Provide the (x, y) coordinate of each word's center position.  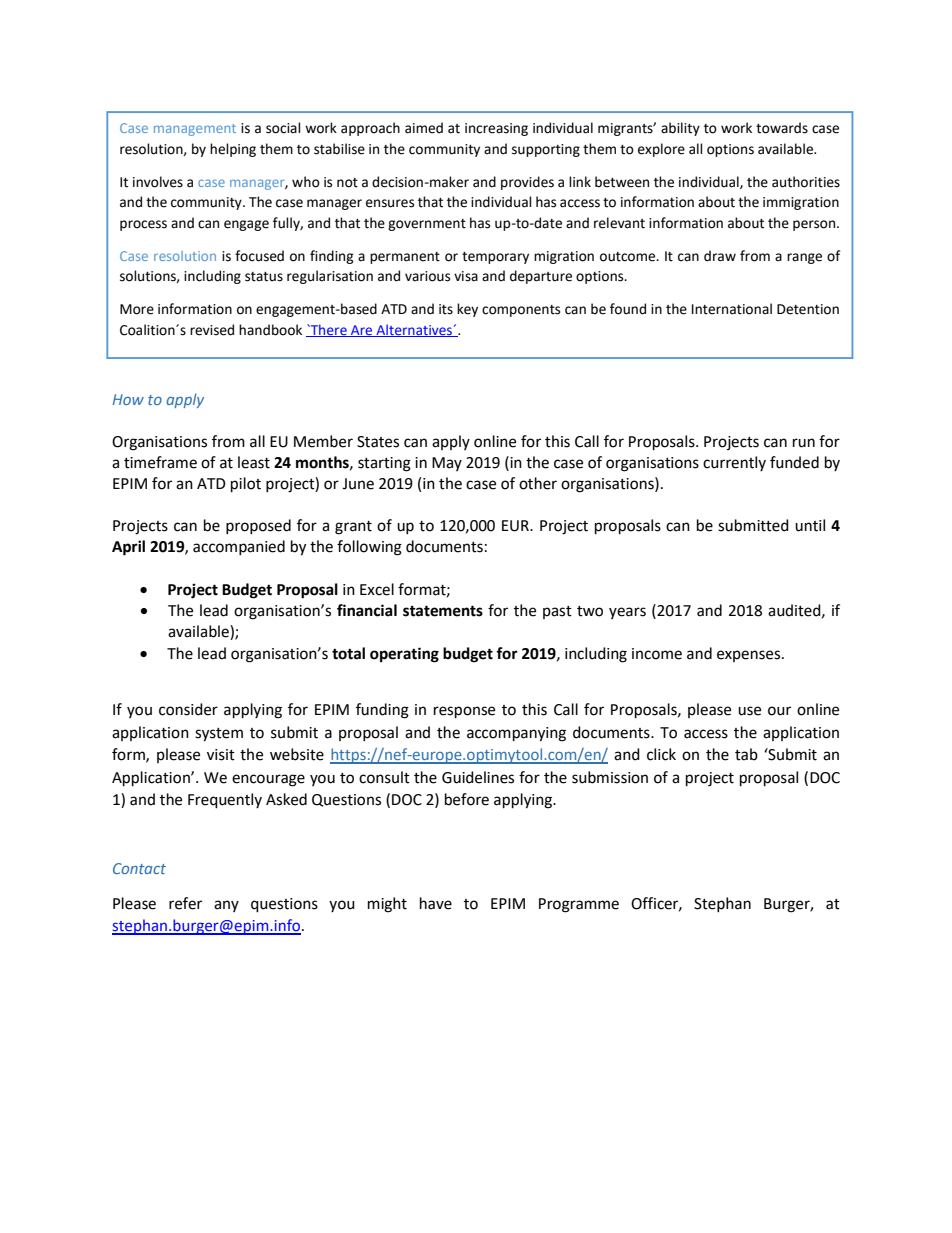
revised (212, 330)
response (464, 712)
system (219, 735)
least (254, 462)
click (661, 754)
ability (680, 129)
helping (233, 150)
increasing (496, 129)
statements (443, 611)
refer (185, 903)
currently (734, 463)
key (467, 310)
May (447, 464)
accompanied (239, 547)
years (627, 613)
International (732, 309)
